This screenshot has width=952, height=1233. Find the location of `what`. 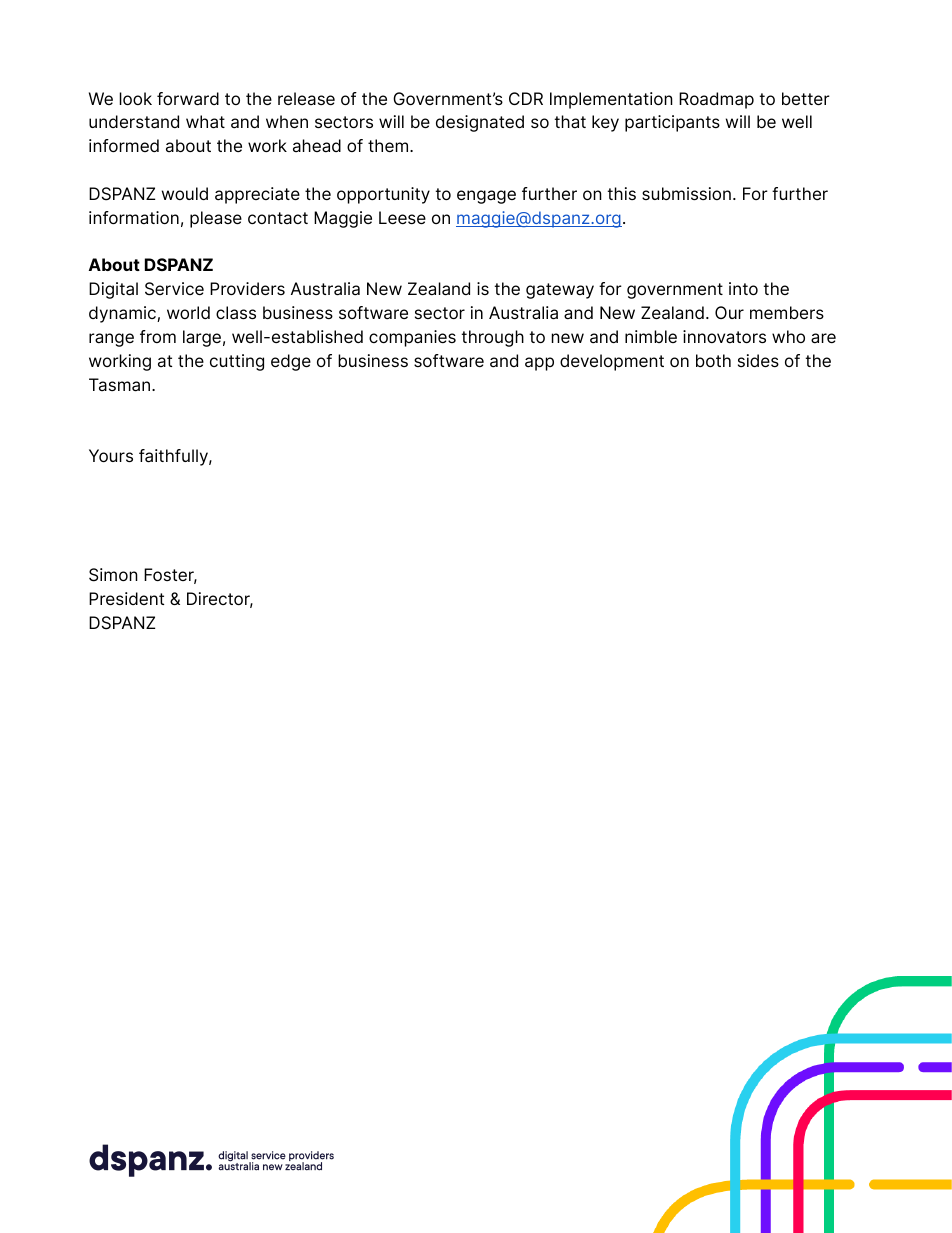

what is located at coordinates (205, 122).
